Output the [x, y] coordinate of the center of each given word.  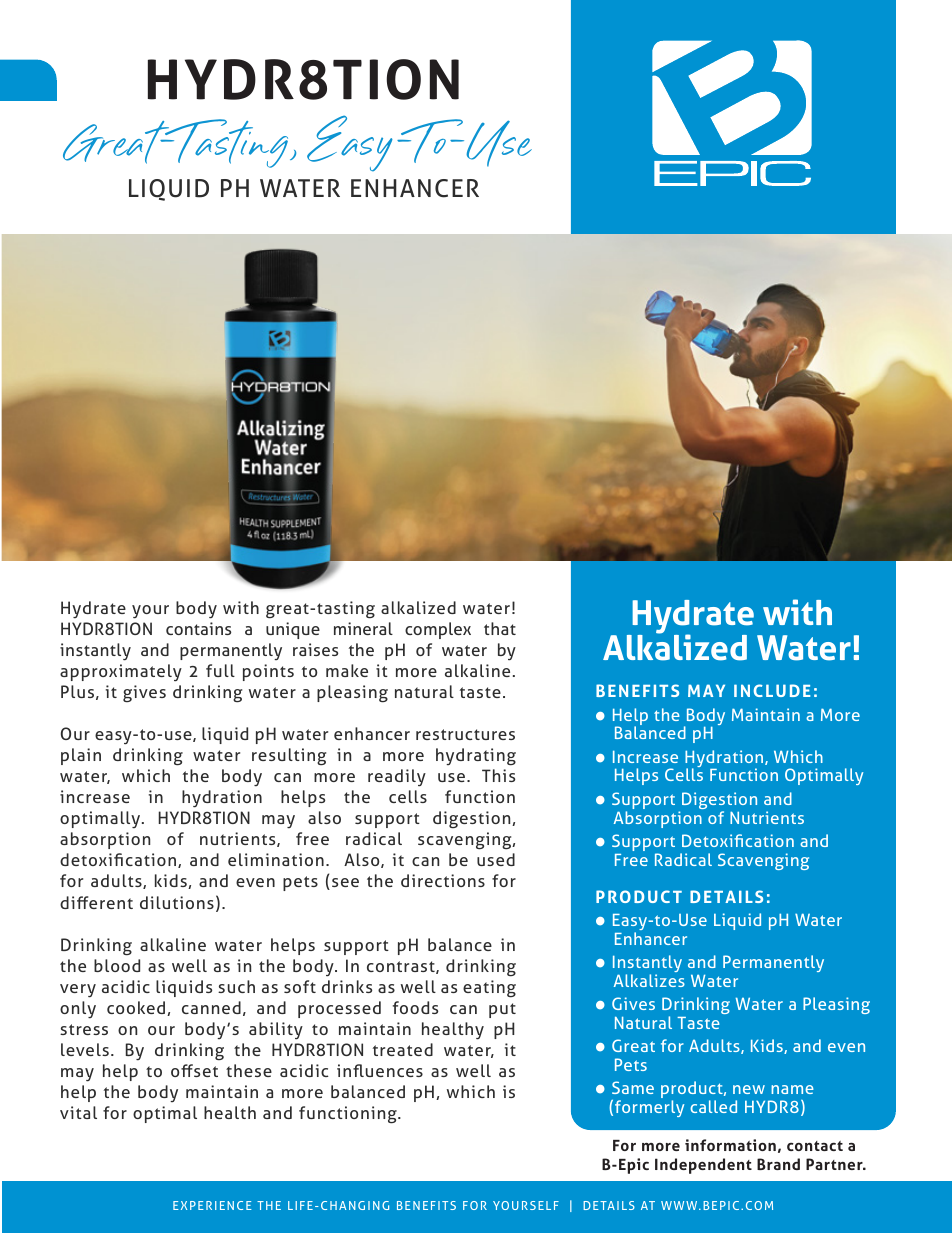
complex [438, 630]
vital [78, 1112]
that [500, 628]
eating [489, 989]
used [496, 859]
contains [198, 628]
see [345, 882]
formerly [649, 1108]
